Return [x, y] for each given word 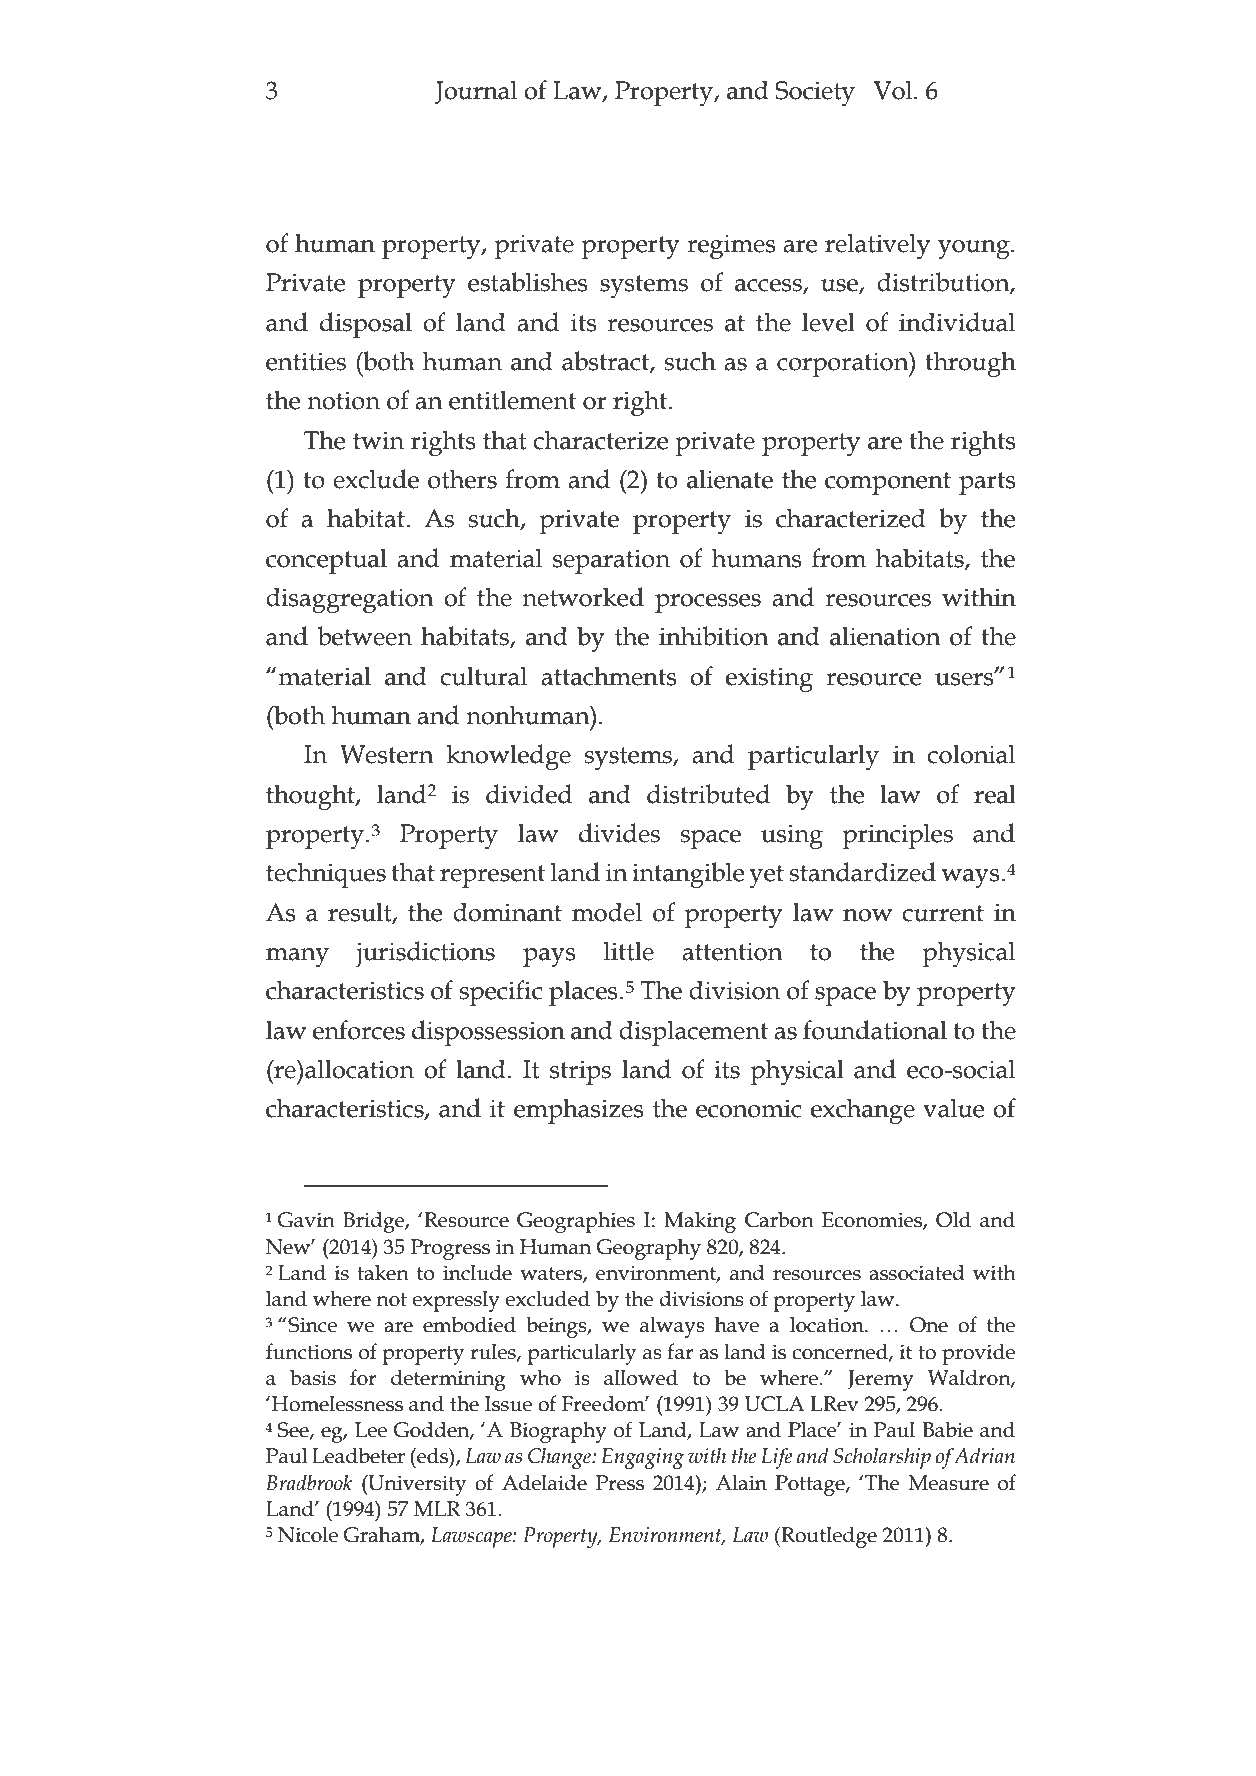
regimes [731, 246]
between [365, 636]
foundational [875, 1030]
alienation [885, 636]
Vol [894, 90]
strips [580, 1072]
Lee [371, 1430]
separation [611, 561]
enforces [359, 1030]
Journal [476, 92]
